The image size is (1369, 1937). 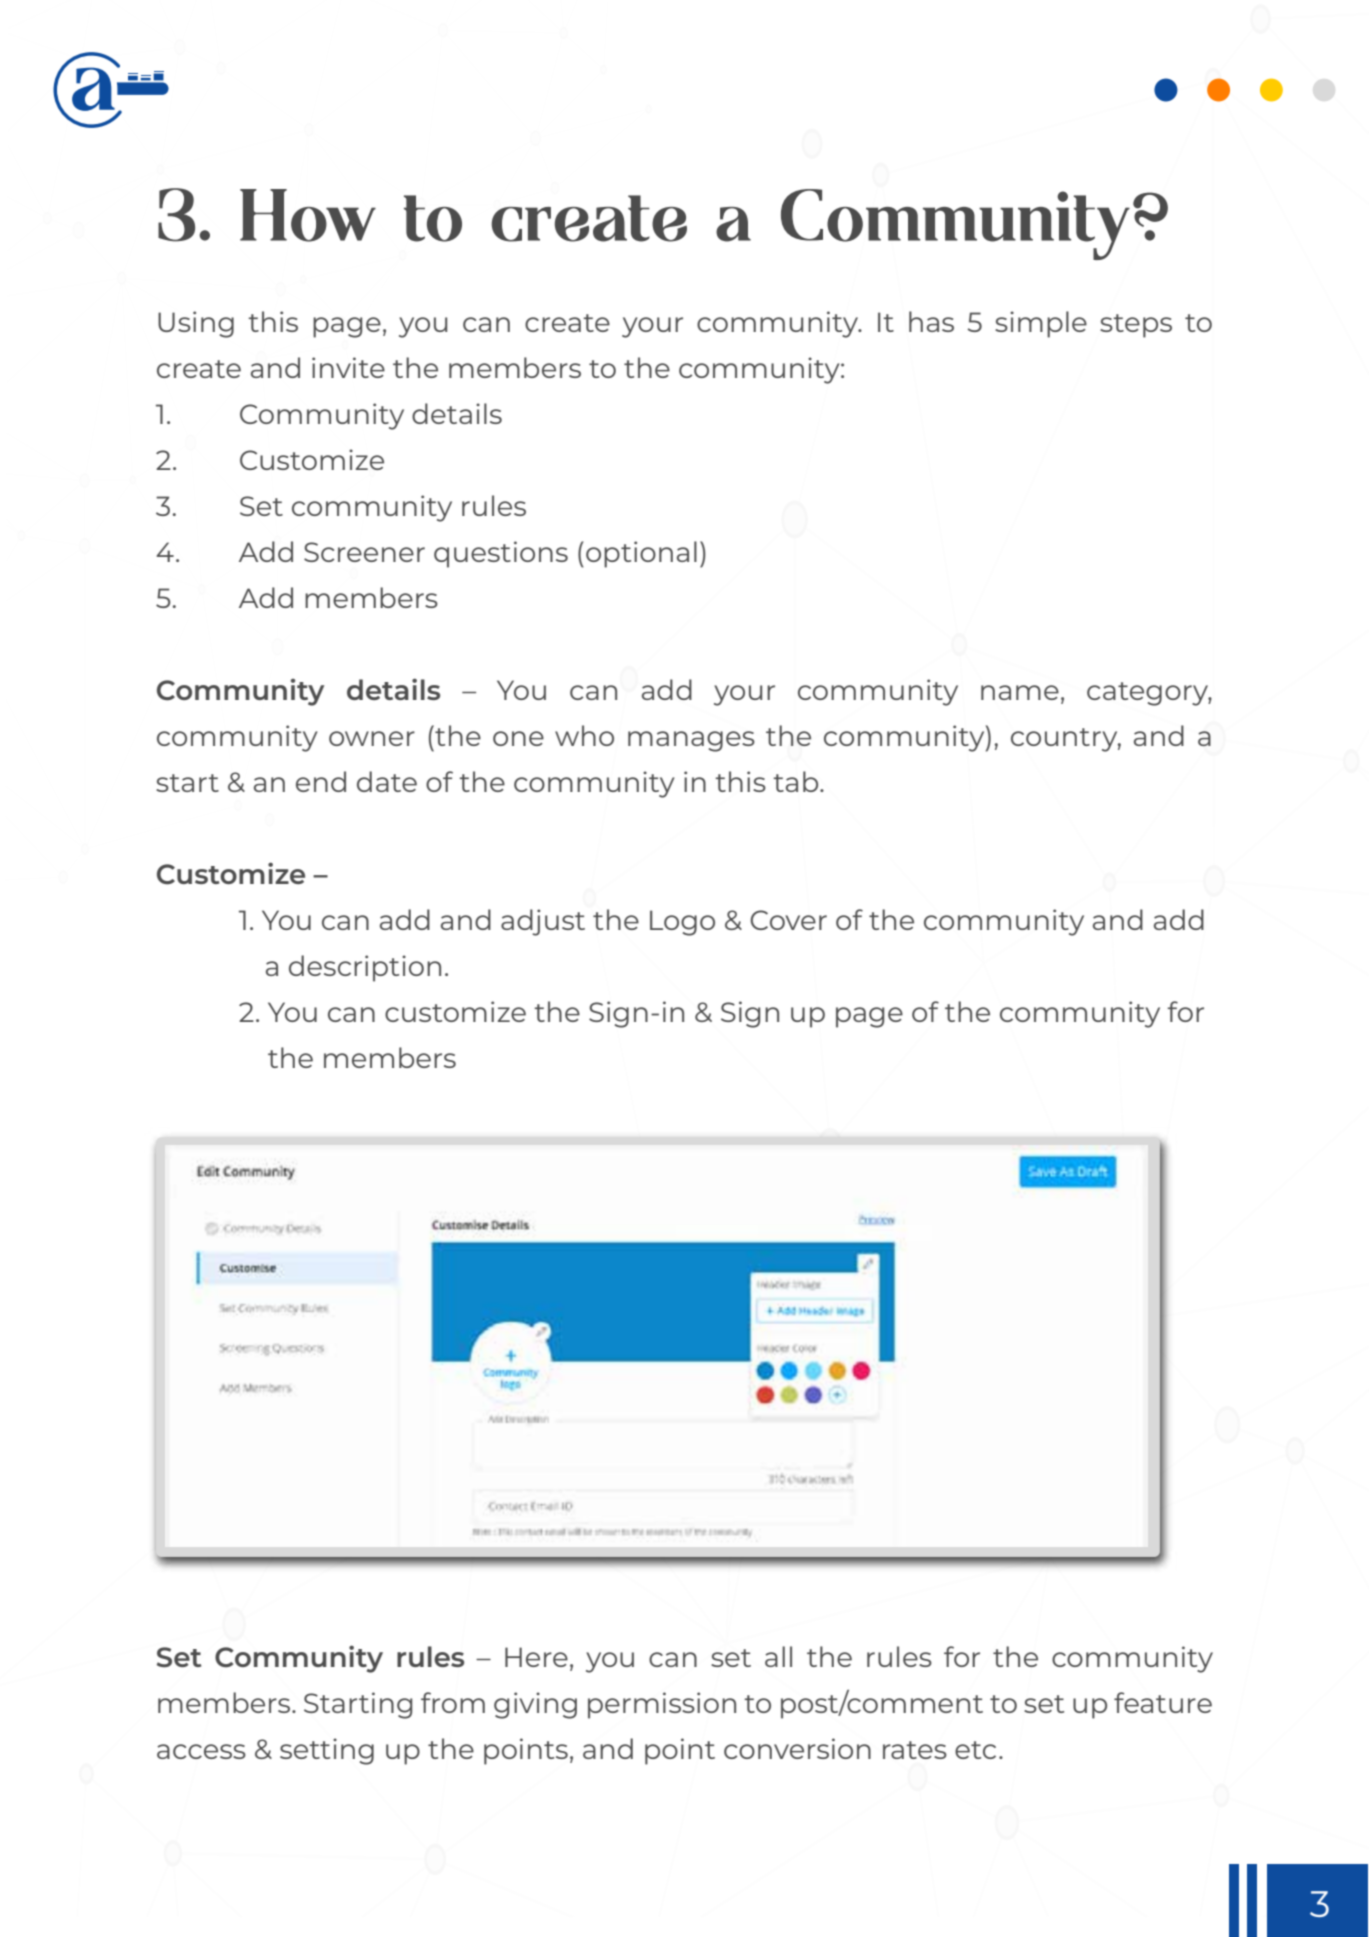 What do you see at coordinates (1163, 1702) in the document?
I see `feature` at bounding box center [1163, 1702].
